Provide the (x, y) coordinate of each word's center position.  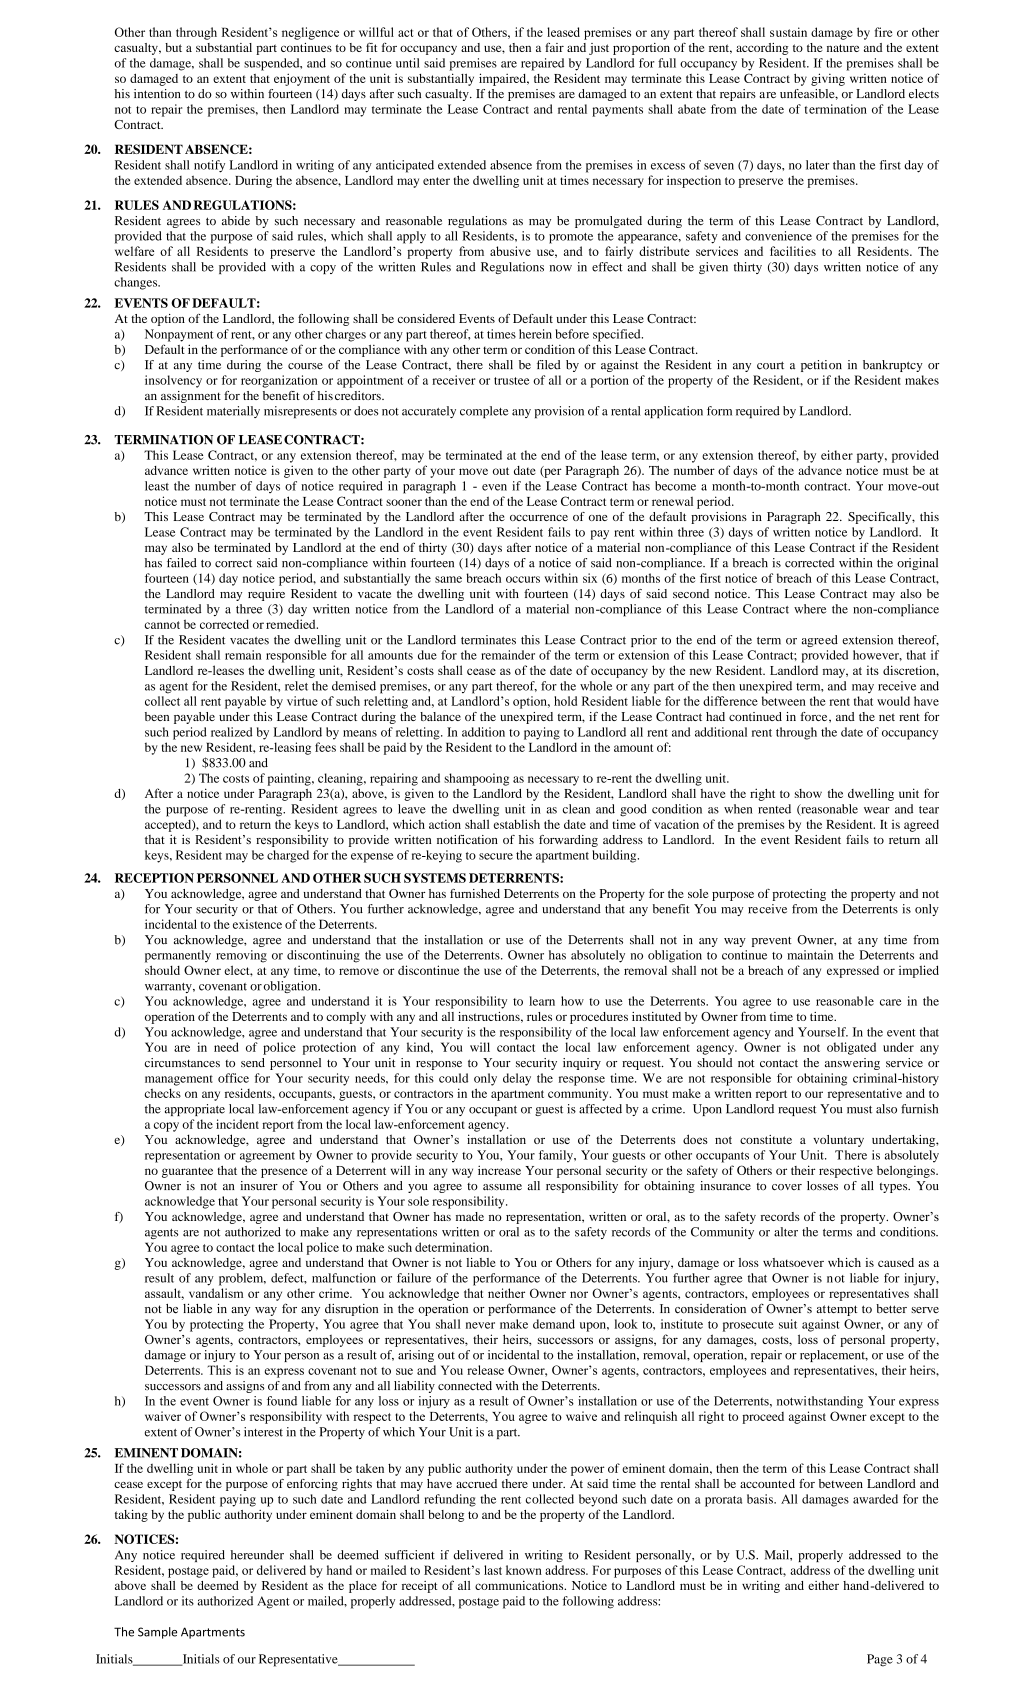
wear (877, 810)
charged (288, 856)
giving (828, 79)
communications (520, 1585)
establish (517, 824)
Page (880, 1660)
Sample (157, 1633)
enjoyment (302, 79)
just (599, 49)
